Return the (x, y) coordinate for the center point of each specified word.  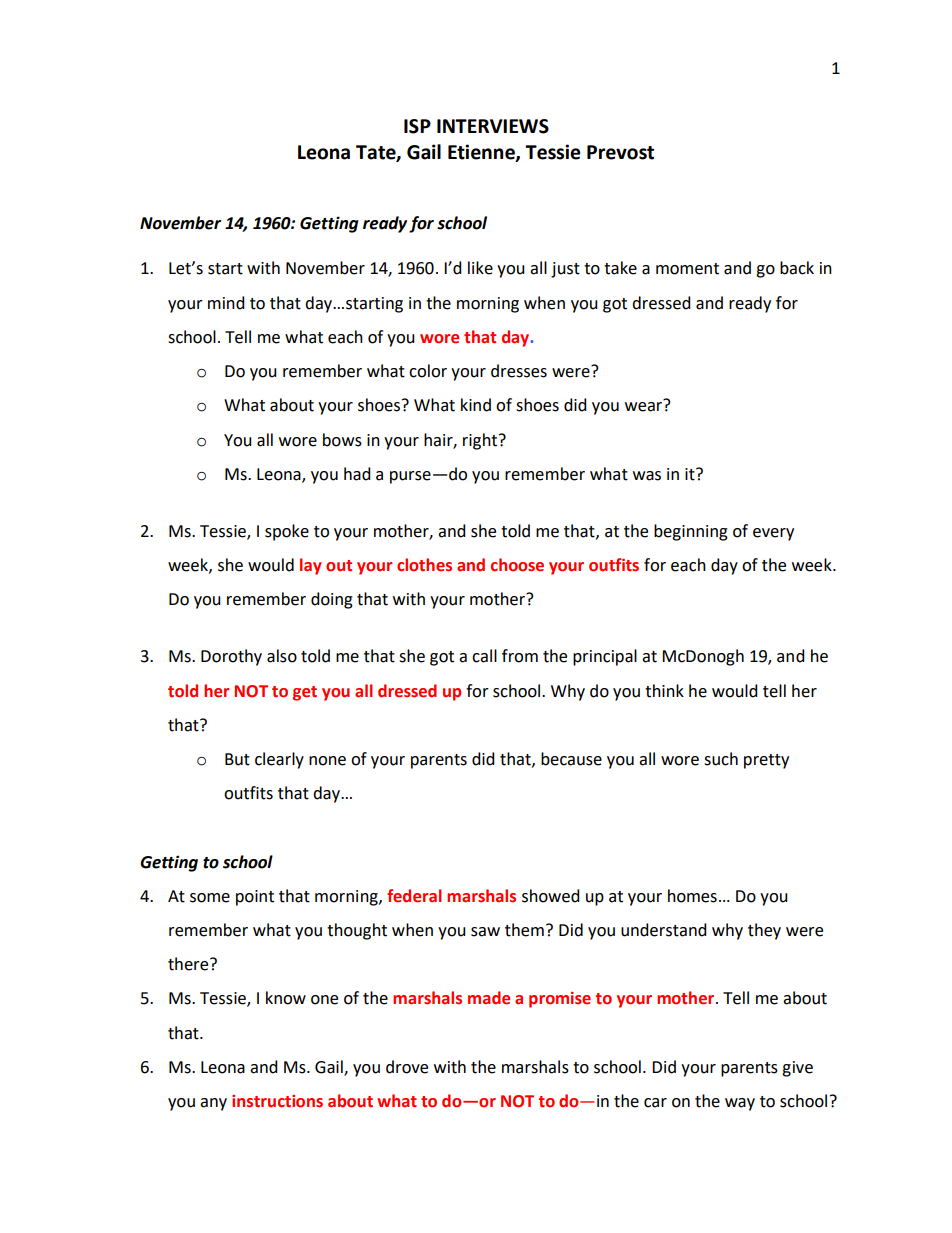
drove (407, 1067)
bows (342, 440)
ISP (417, 126)
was (647, 476)
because (571, 759)
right (481, 441)
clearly (279, 760)
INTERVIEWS (493, 126)
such (721, 759)
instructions (277, 1101)
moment (687, 269)
